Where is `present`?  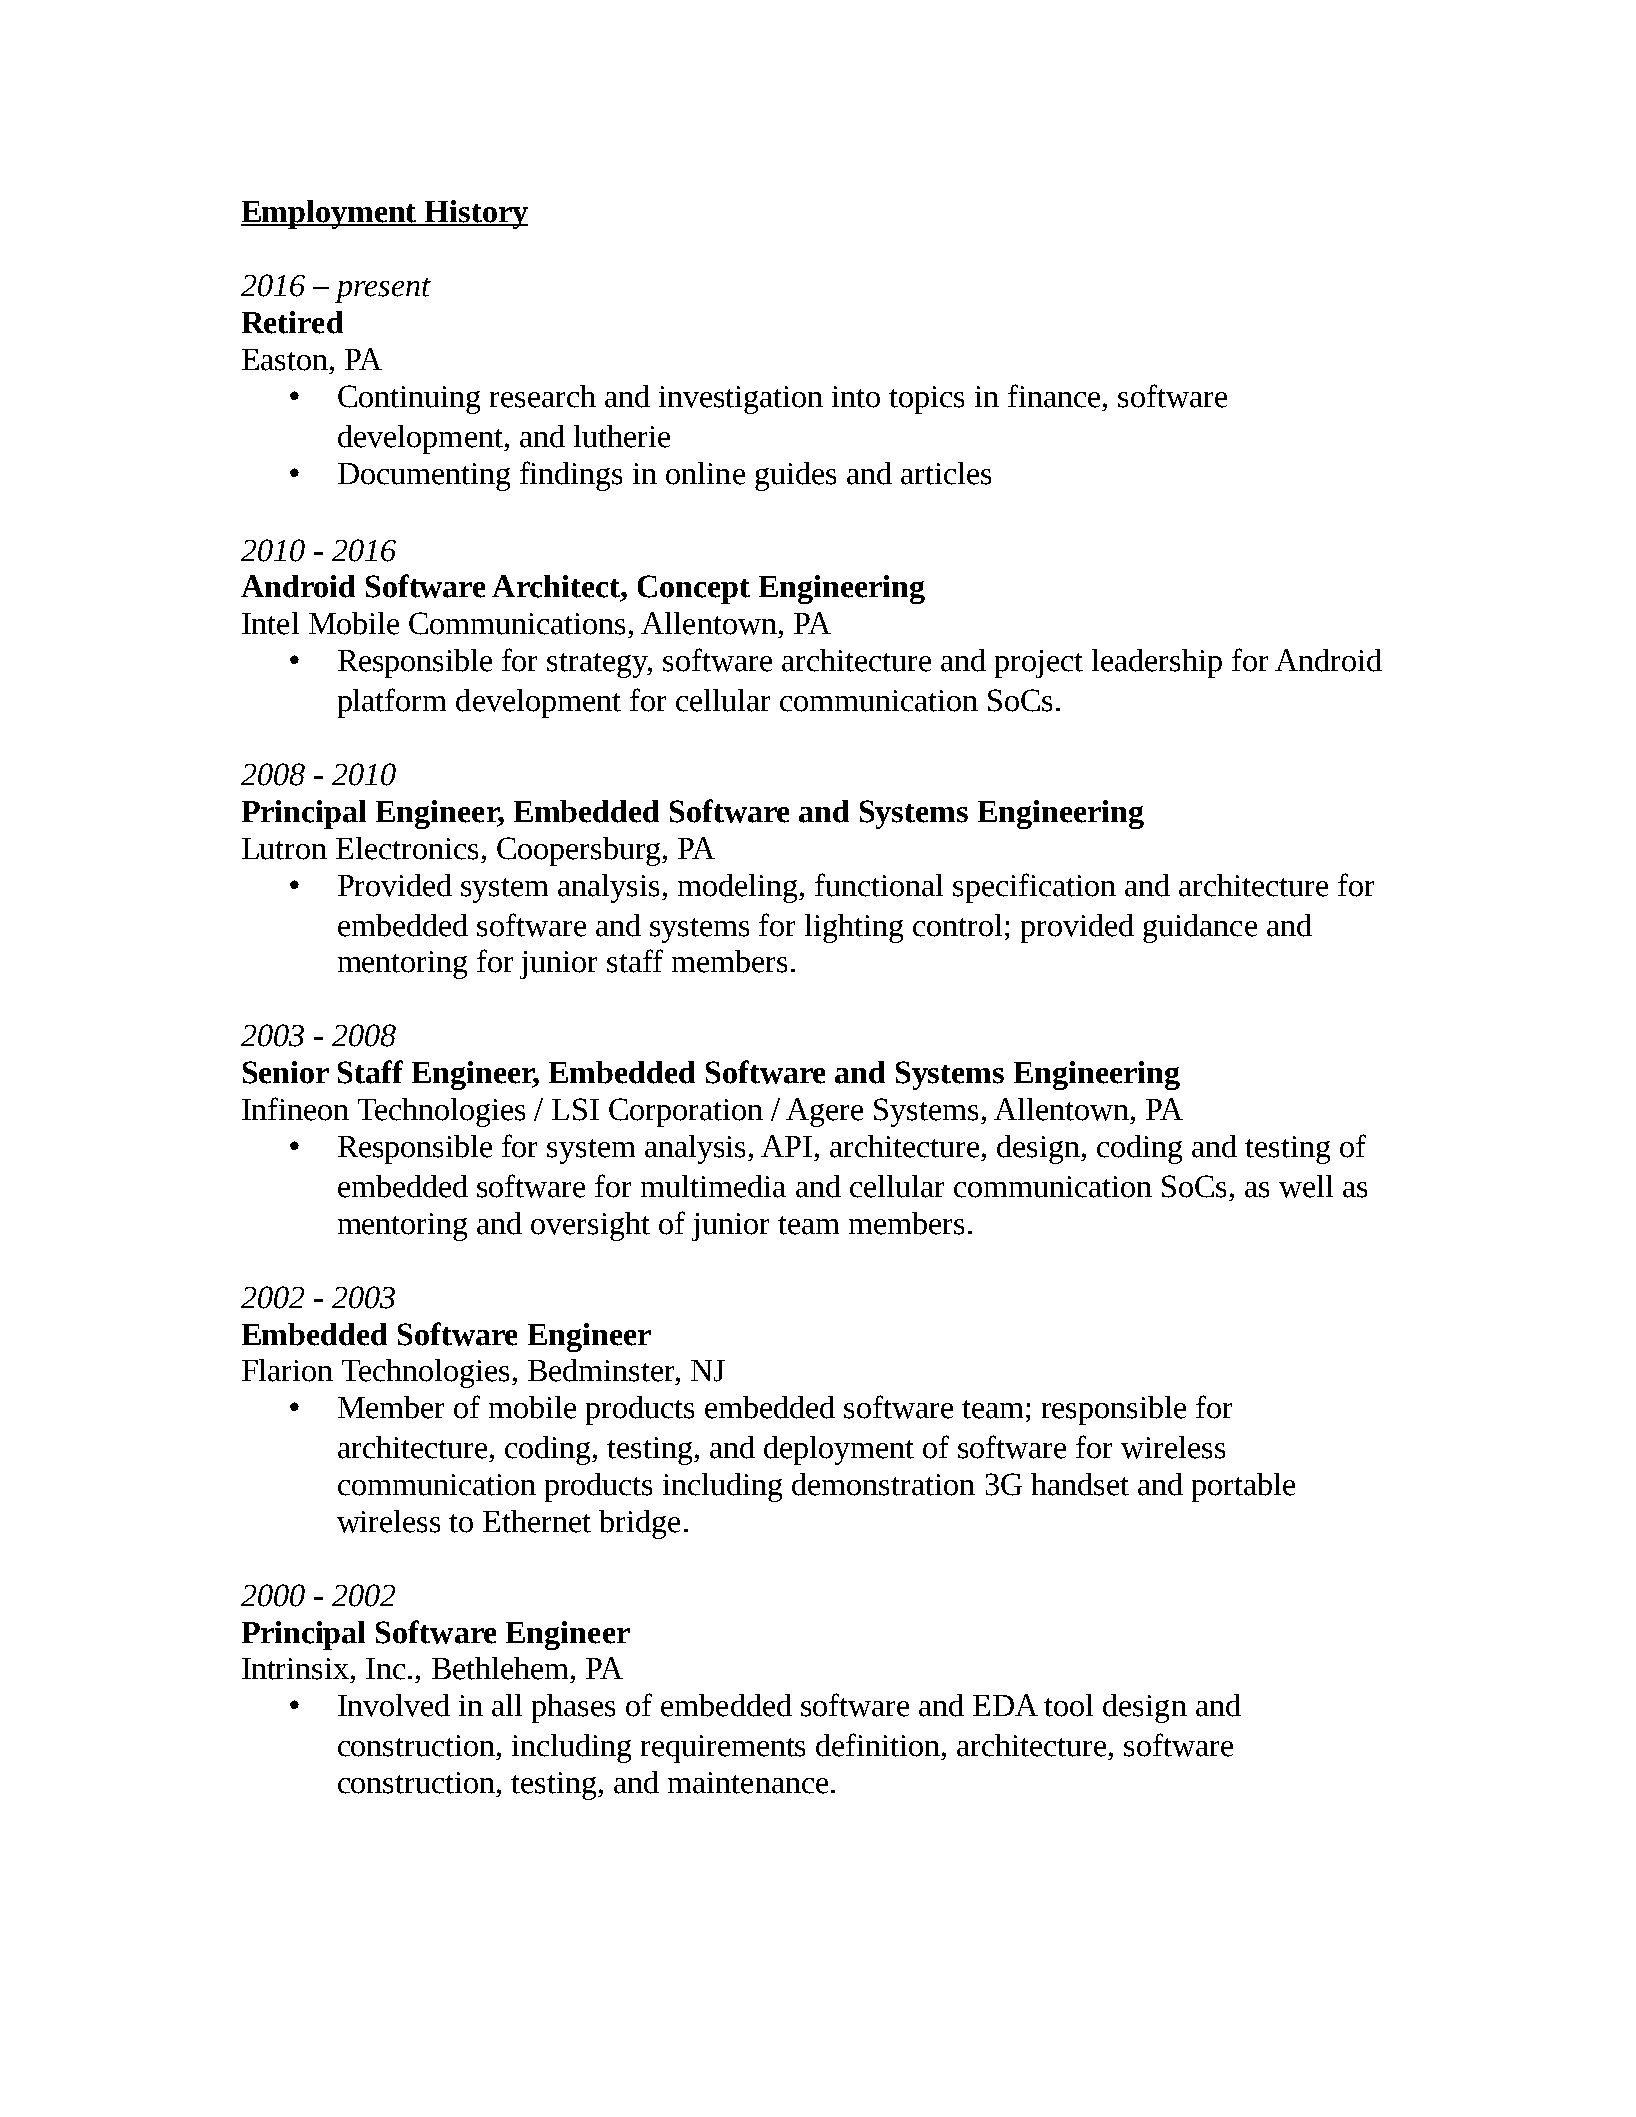
present is located at coordinates (383, 290).
